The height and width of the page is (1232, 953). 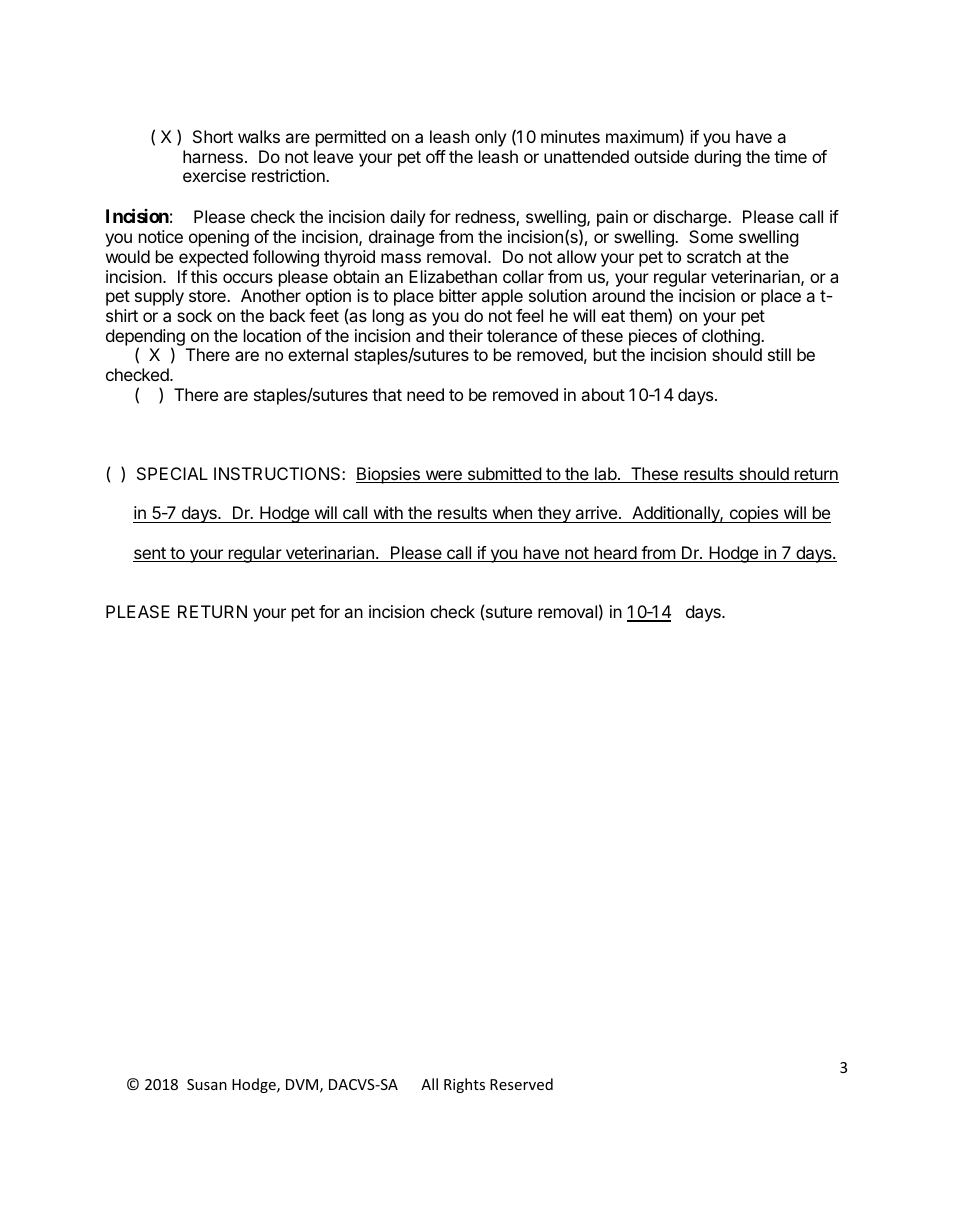 I want to click on were, so click(x=443, y=476).
